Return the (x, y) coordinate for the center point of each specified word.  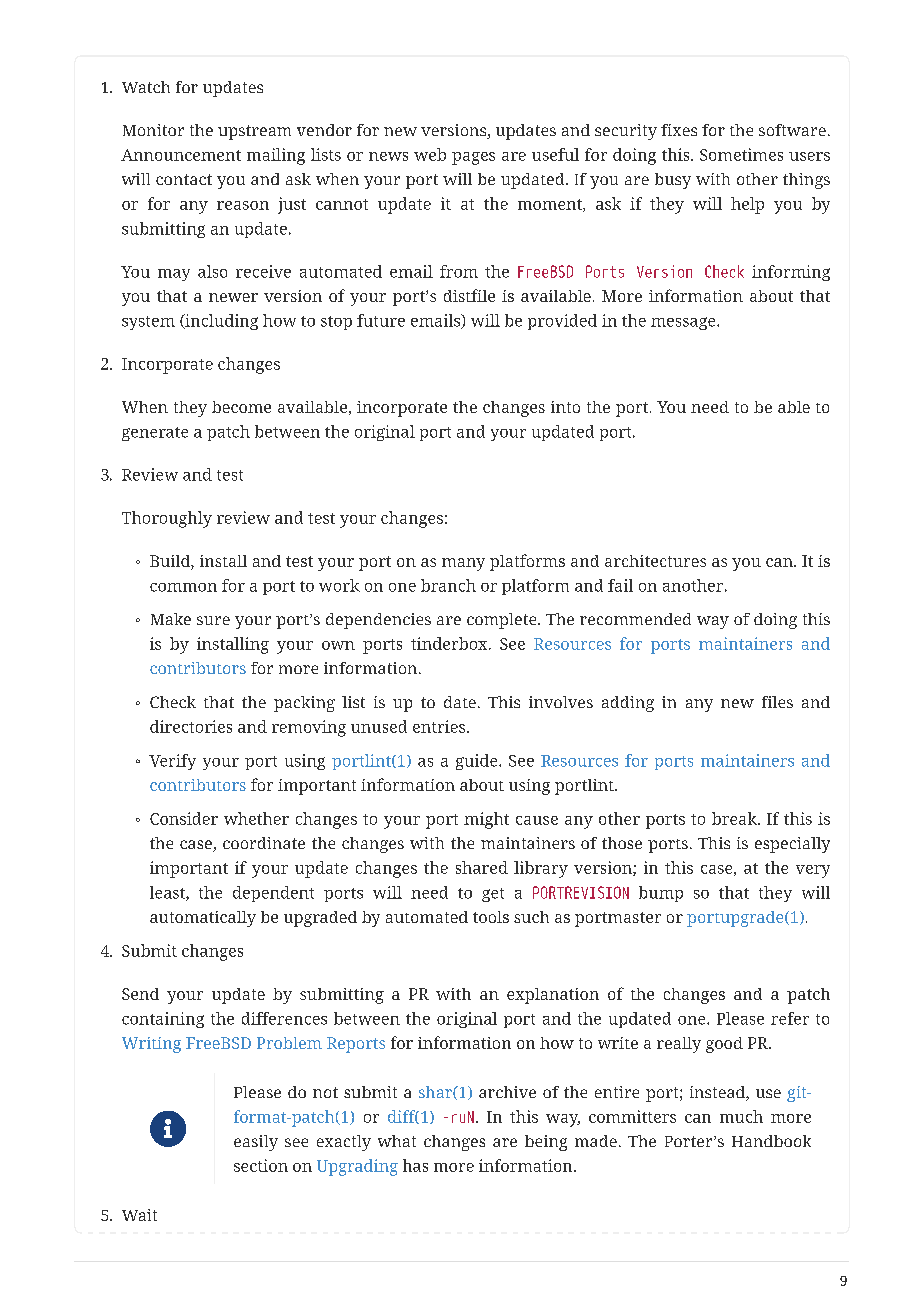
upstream (254, 132)
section (261, 1165)
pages (473, 158)
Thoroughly (167, 519)
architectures (655, 561)
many (463, 564)
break (735, 818)
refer (790, 1018)
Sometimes (741, 154)
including (220, 322)
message (684, 323)
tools (491, 917)
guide (478, 762)
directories (191, 726)
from (459, 271)
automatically (203, 919)
